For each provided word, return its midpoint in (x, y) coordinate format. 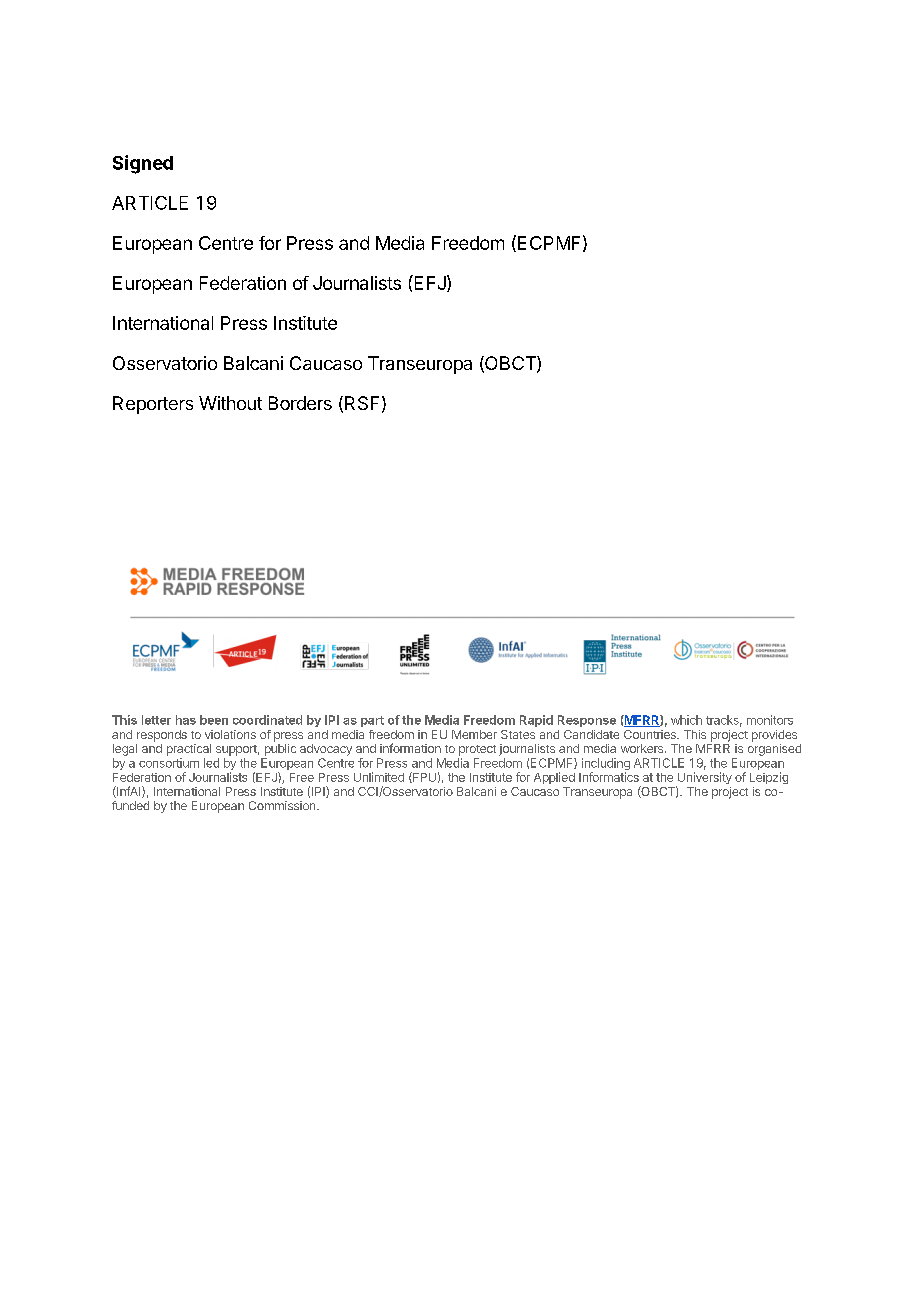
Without (230, 403)
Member (474, 734)
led (211, 763)
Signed (143, 164)
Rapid (536, 721)
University (704, 779)
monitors (770, 720)
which (686, 720)
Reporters (153, 405)
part (372, 721)
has (186, 720)
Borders (300, 403)
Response (587, 721)
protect (477, 750)
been (214, 720)
